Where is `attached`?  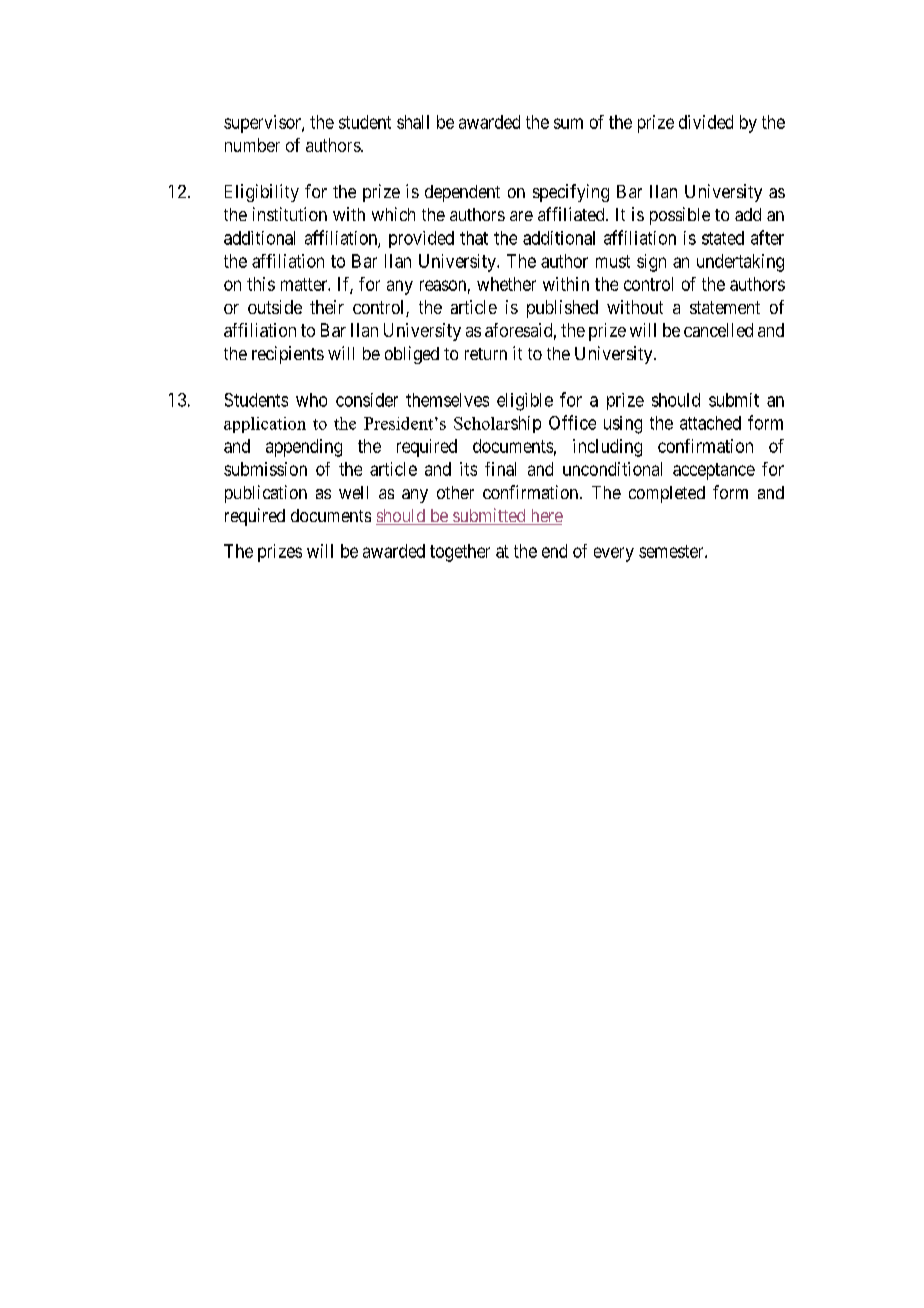 attached is located at coordinates (710, 423).
